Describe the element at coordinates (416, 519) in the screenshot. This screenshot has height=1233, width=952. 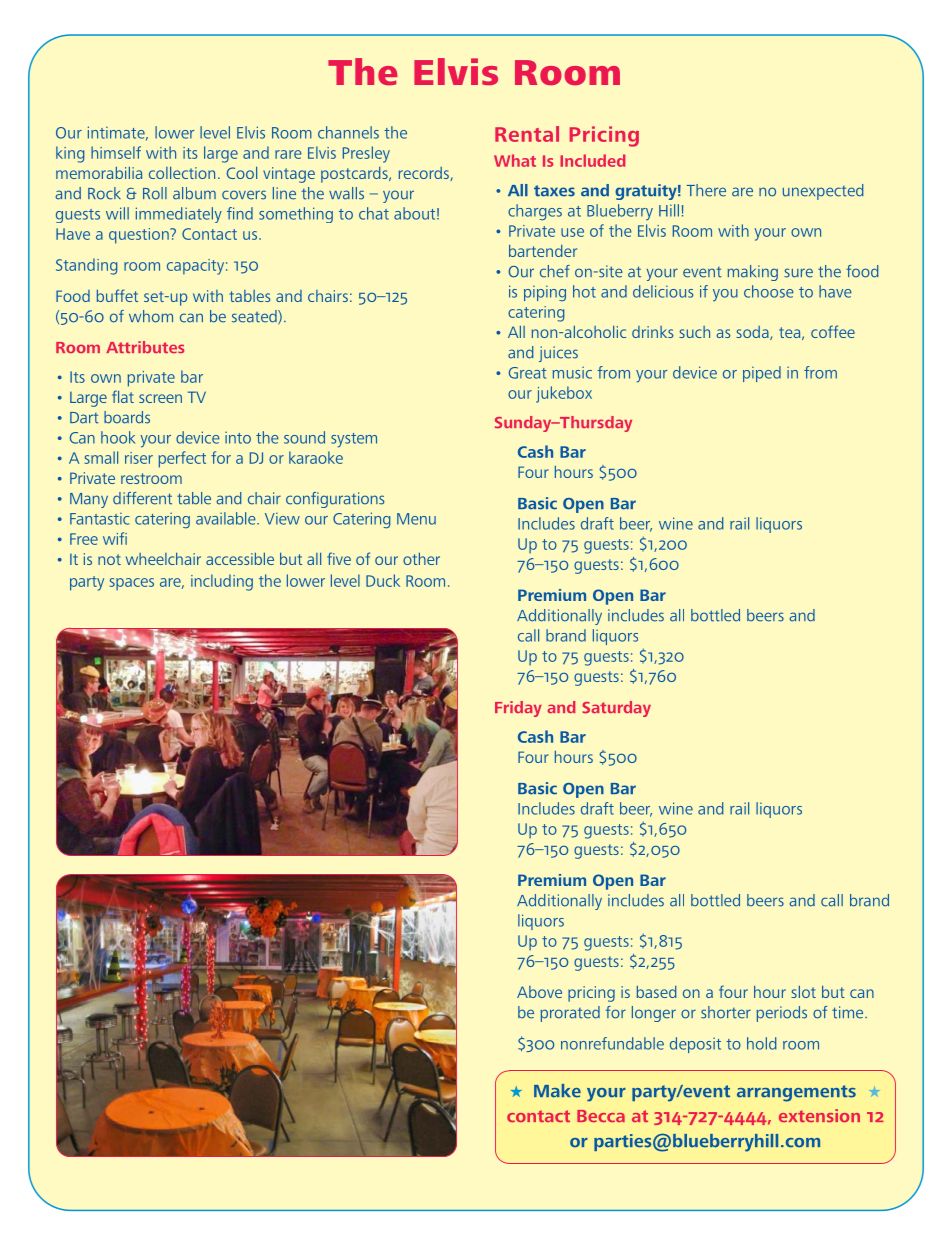
I see `Menu` at that location.
